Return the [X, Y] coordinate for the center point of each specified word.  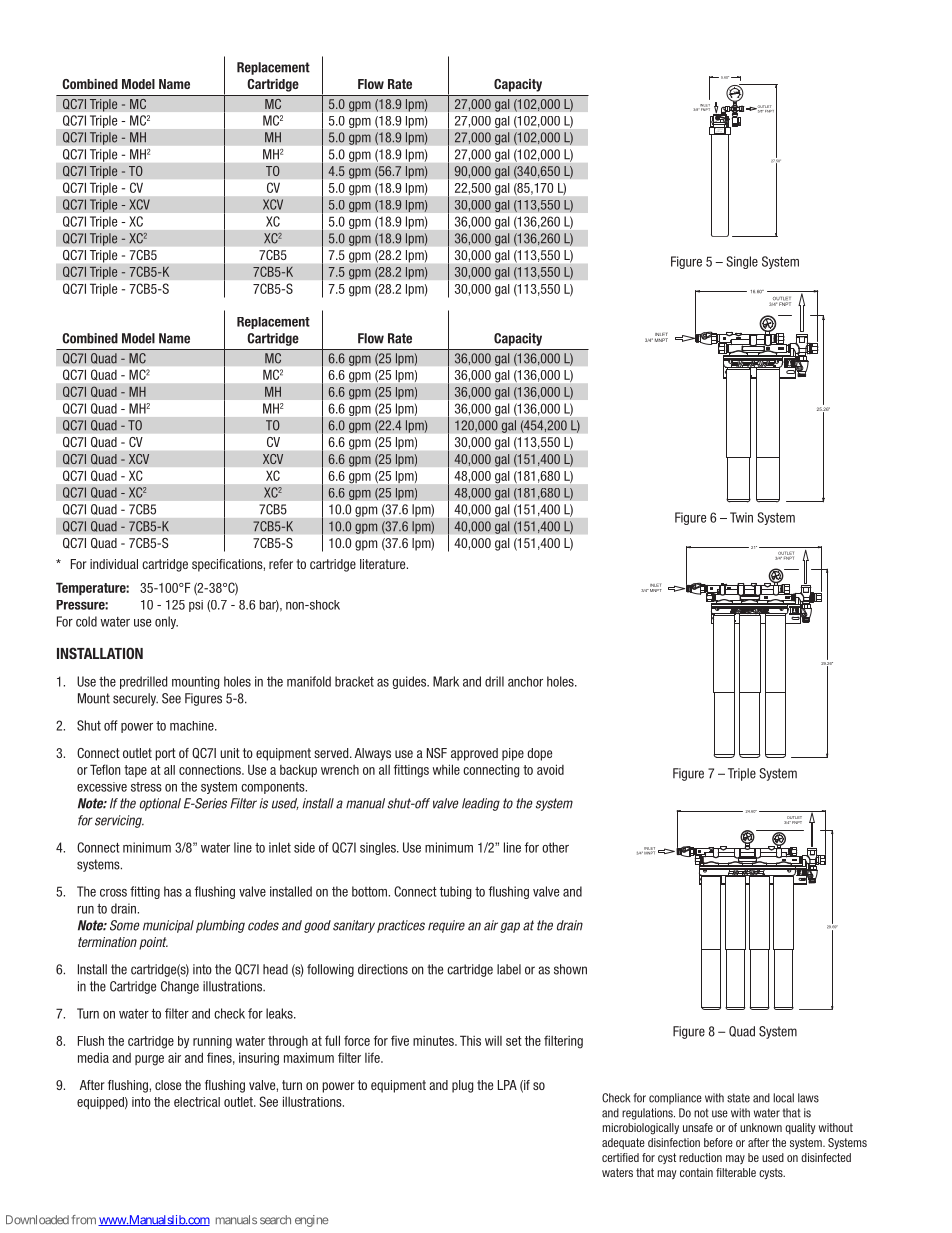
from [83, 1220]
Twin [741, 517]
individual [114, 564]
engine [312, 1221]
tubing [455, 892]
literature [384, 564]
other [555, 847]
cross [113, 893]
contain [696, 1172]
